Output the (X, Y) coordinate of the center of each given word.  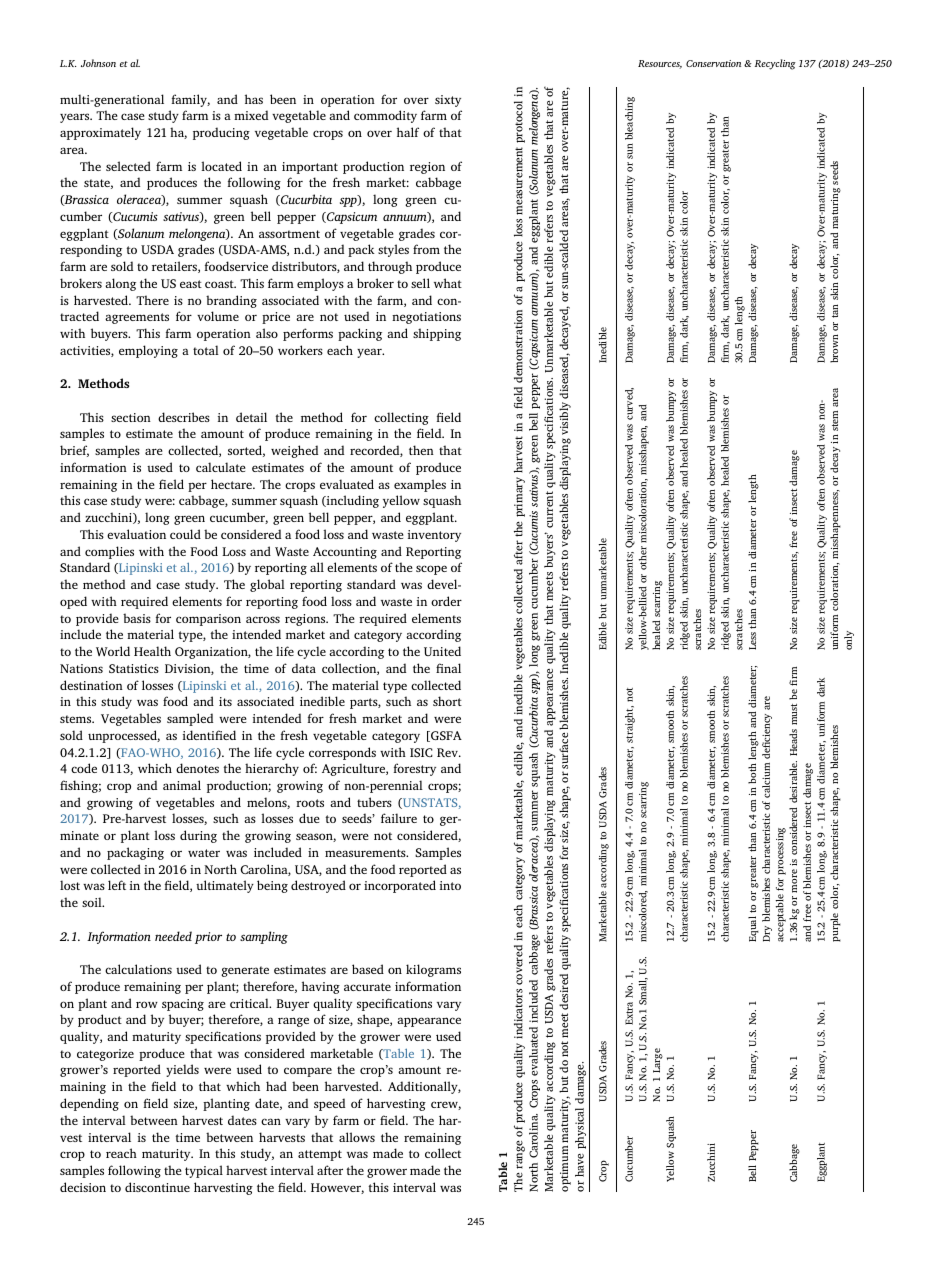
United (442, 651)
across (263, 619)
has (254, 99)
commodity (385, 116)
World (113, 651)
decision (83, 1187)
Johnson (98, 63)
